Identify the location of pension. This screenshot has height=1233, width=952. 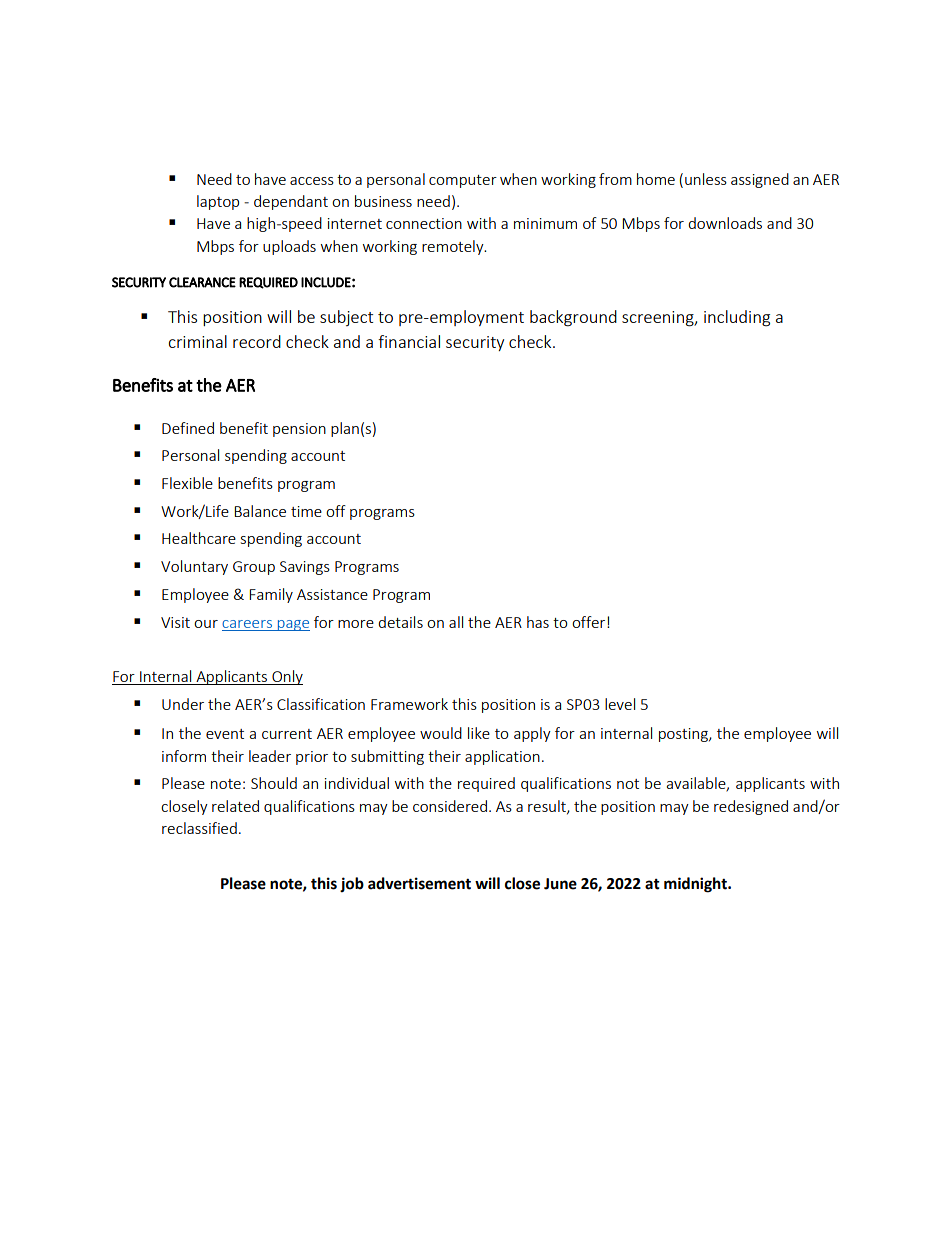
(299, 430).
